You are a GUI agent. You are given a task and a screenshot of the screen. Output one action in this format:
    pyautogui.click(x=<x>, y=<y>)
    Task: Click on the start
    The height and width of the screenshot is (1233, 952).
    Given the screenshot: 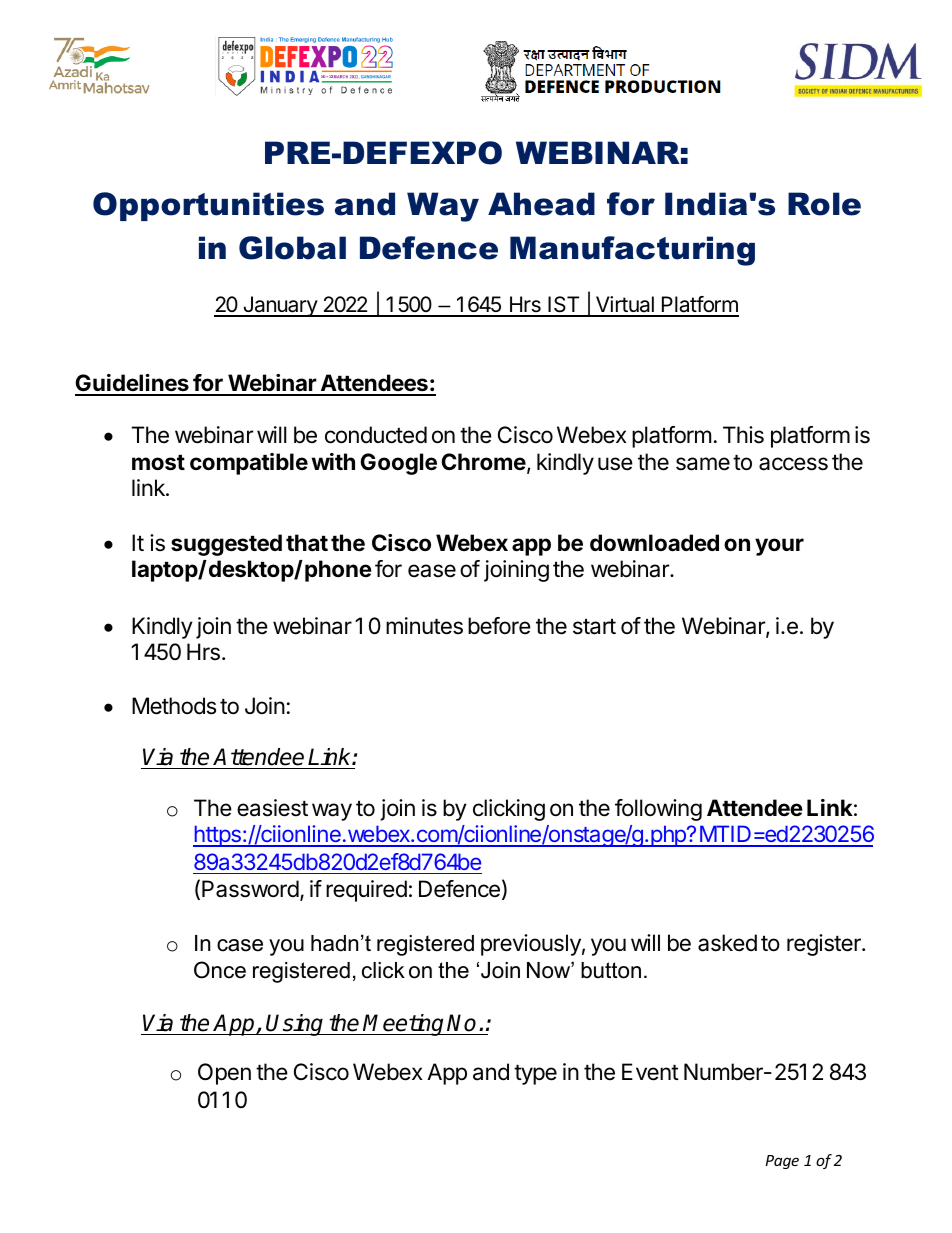 What is the action you would take?
    pyautogui.click(x=594, y=627)
